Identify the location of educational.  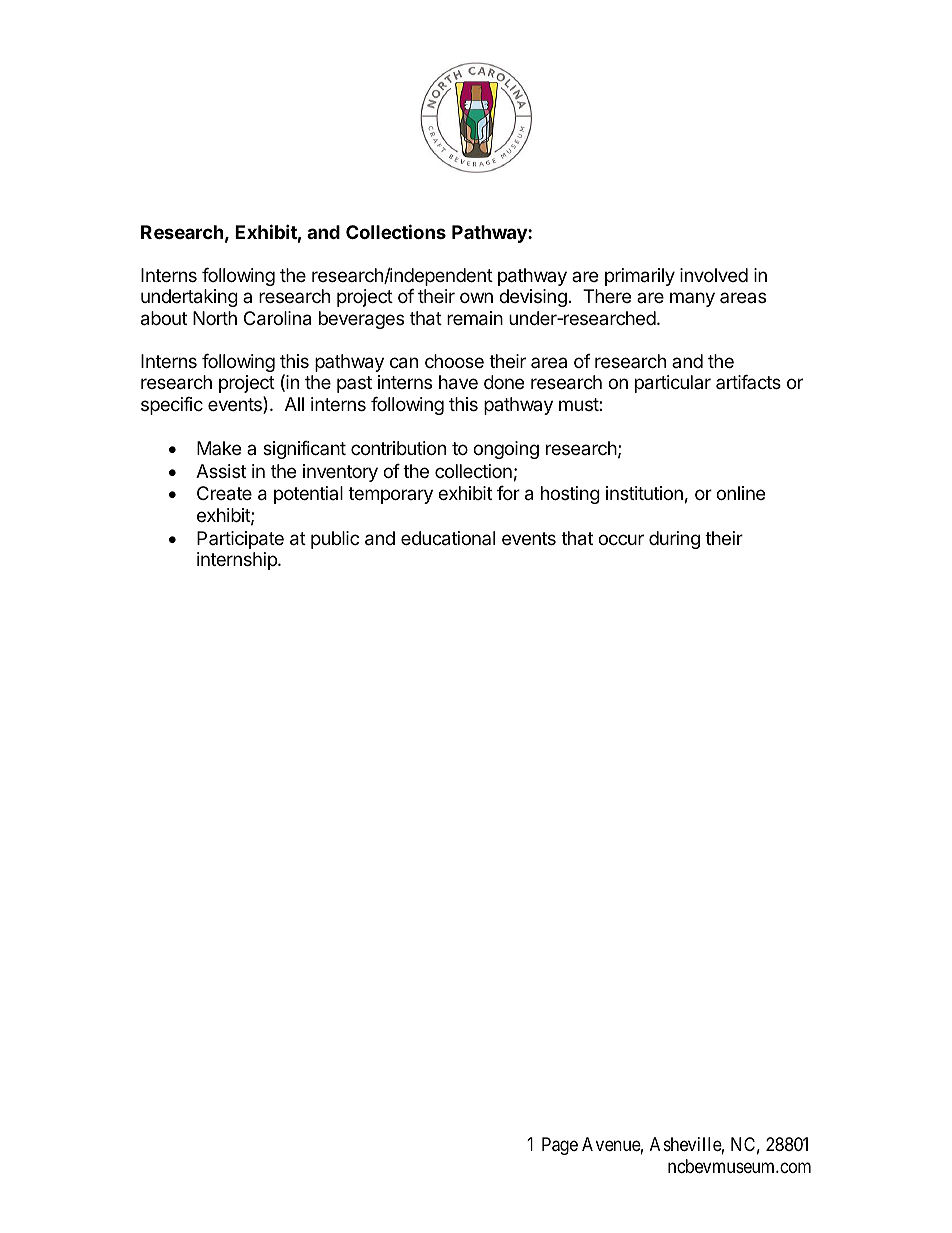
(448, 538).
